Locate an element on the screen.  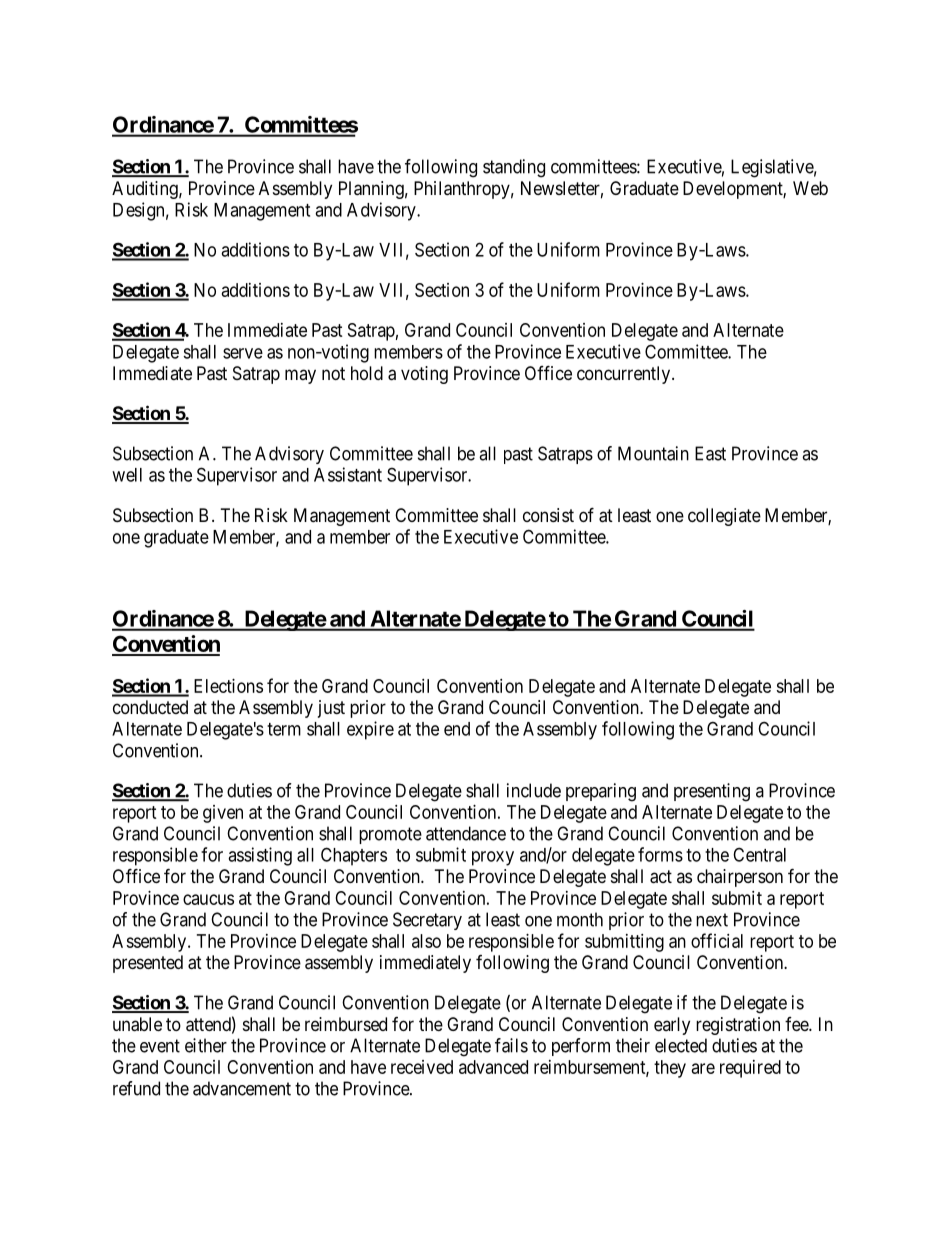
Web is located at coordinates (810, 188).
